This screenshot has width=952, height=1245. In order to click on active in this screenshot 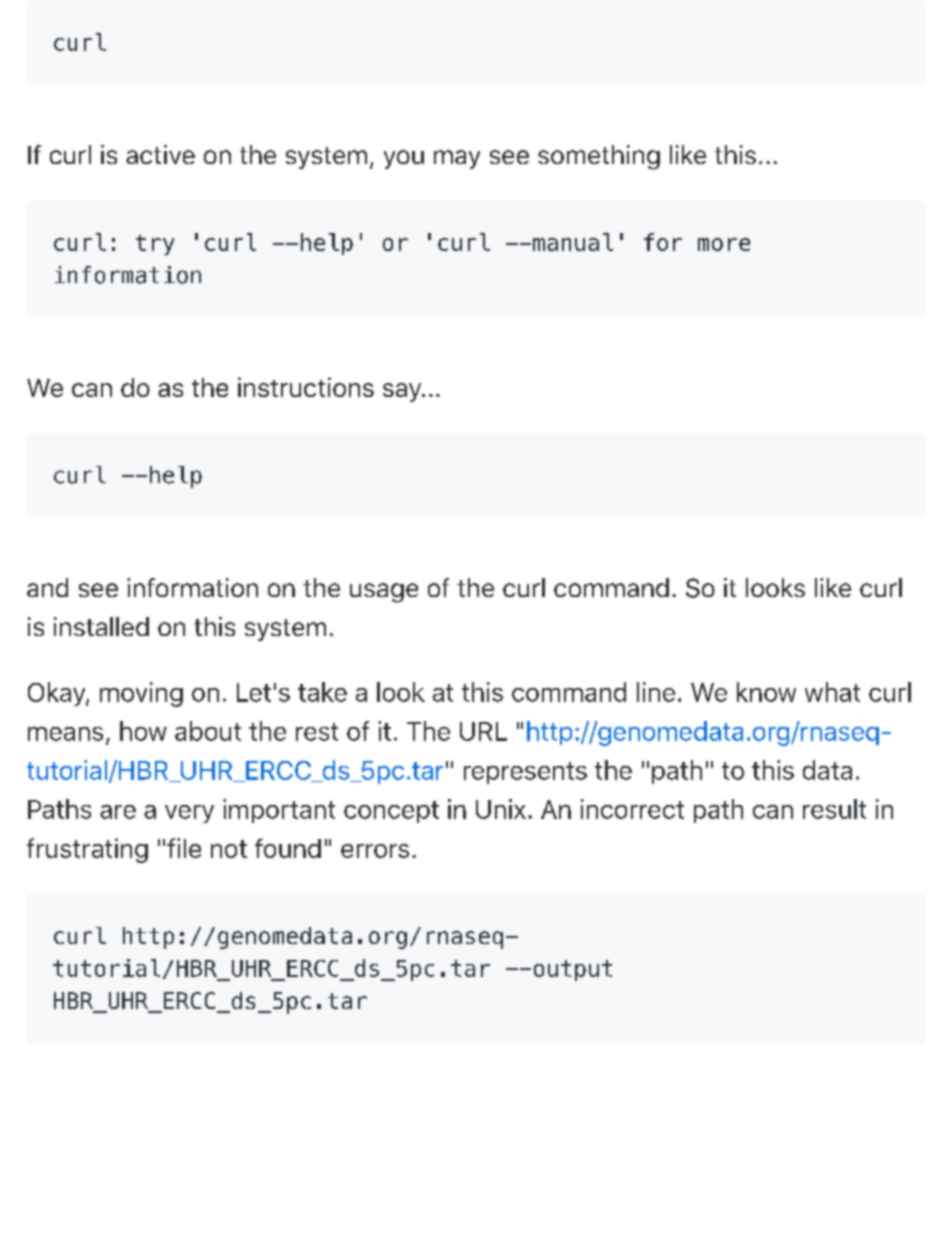, I will do `click(160, 154)`.
